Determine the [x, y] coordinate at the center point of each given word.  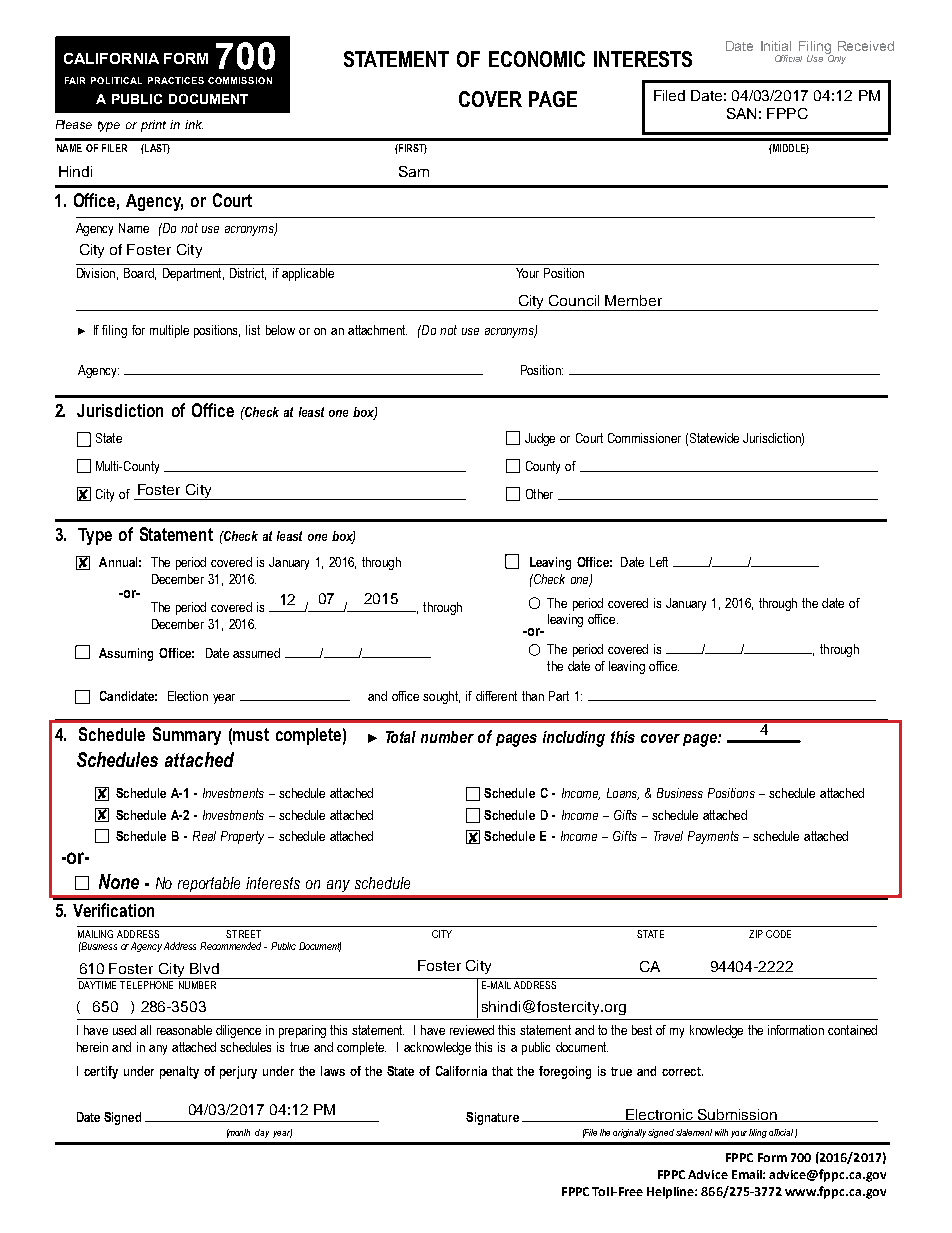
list [253, 330]
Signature [492, 1118]
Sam [414, 171]
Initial [776, 46]
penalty [179, 1072]
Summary [187, 736]
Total [401, 737]
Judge [540, 439]
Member [633, 300]
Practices [176, 80]
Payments [713, 837]
